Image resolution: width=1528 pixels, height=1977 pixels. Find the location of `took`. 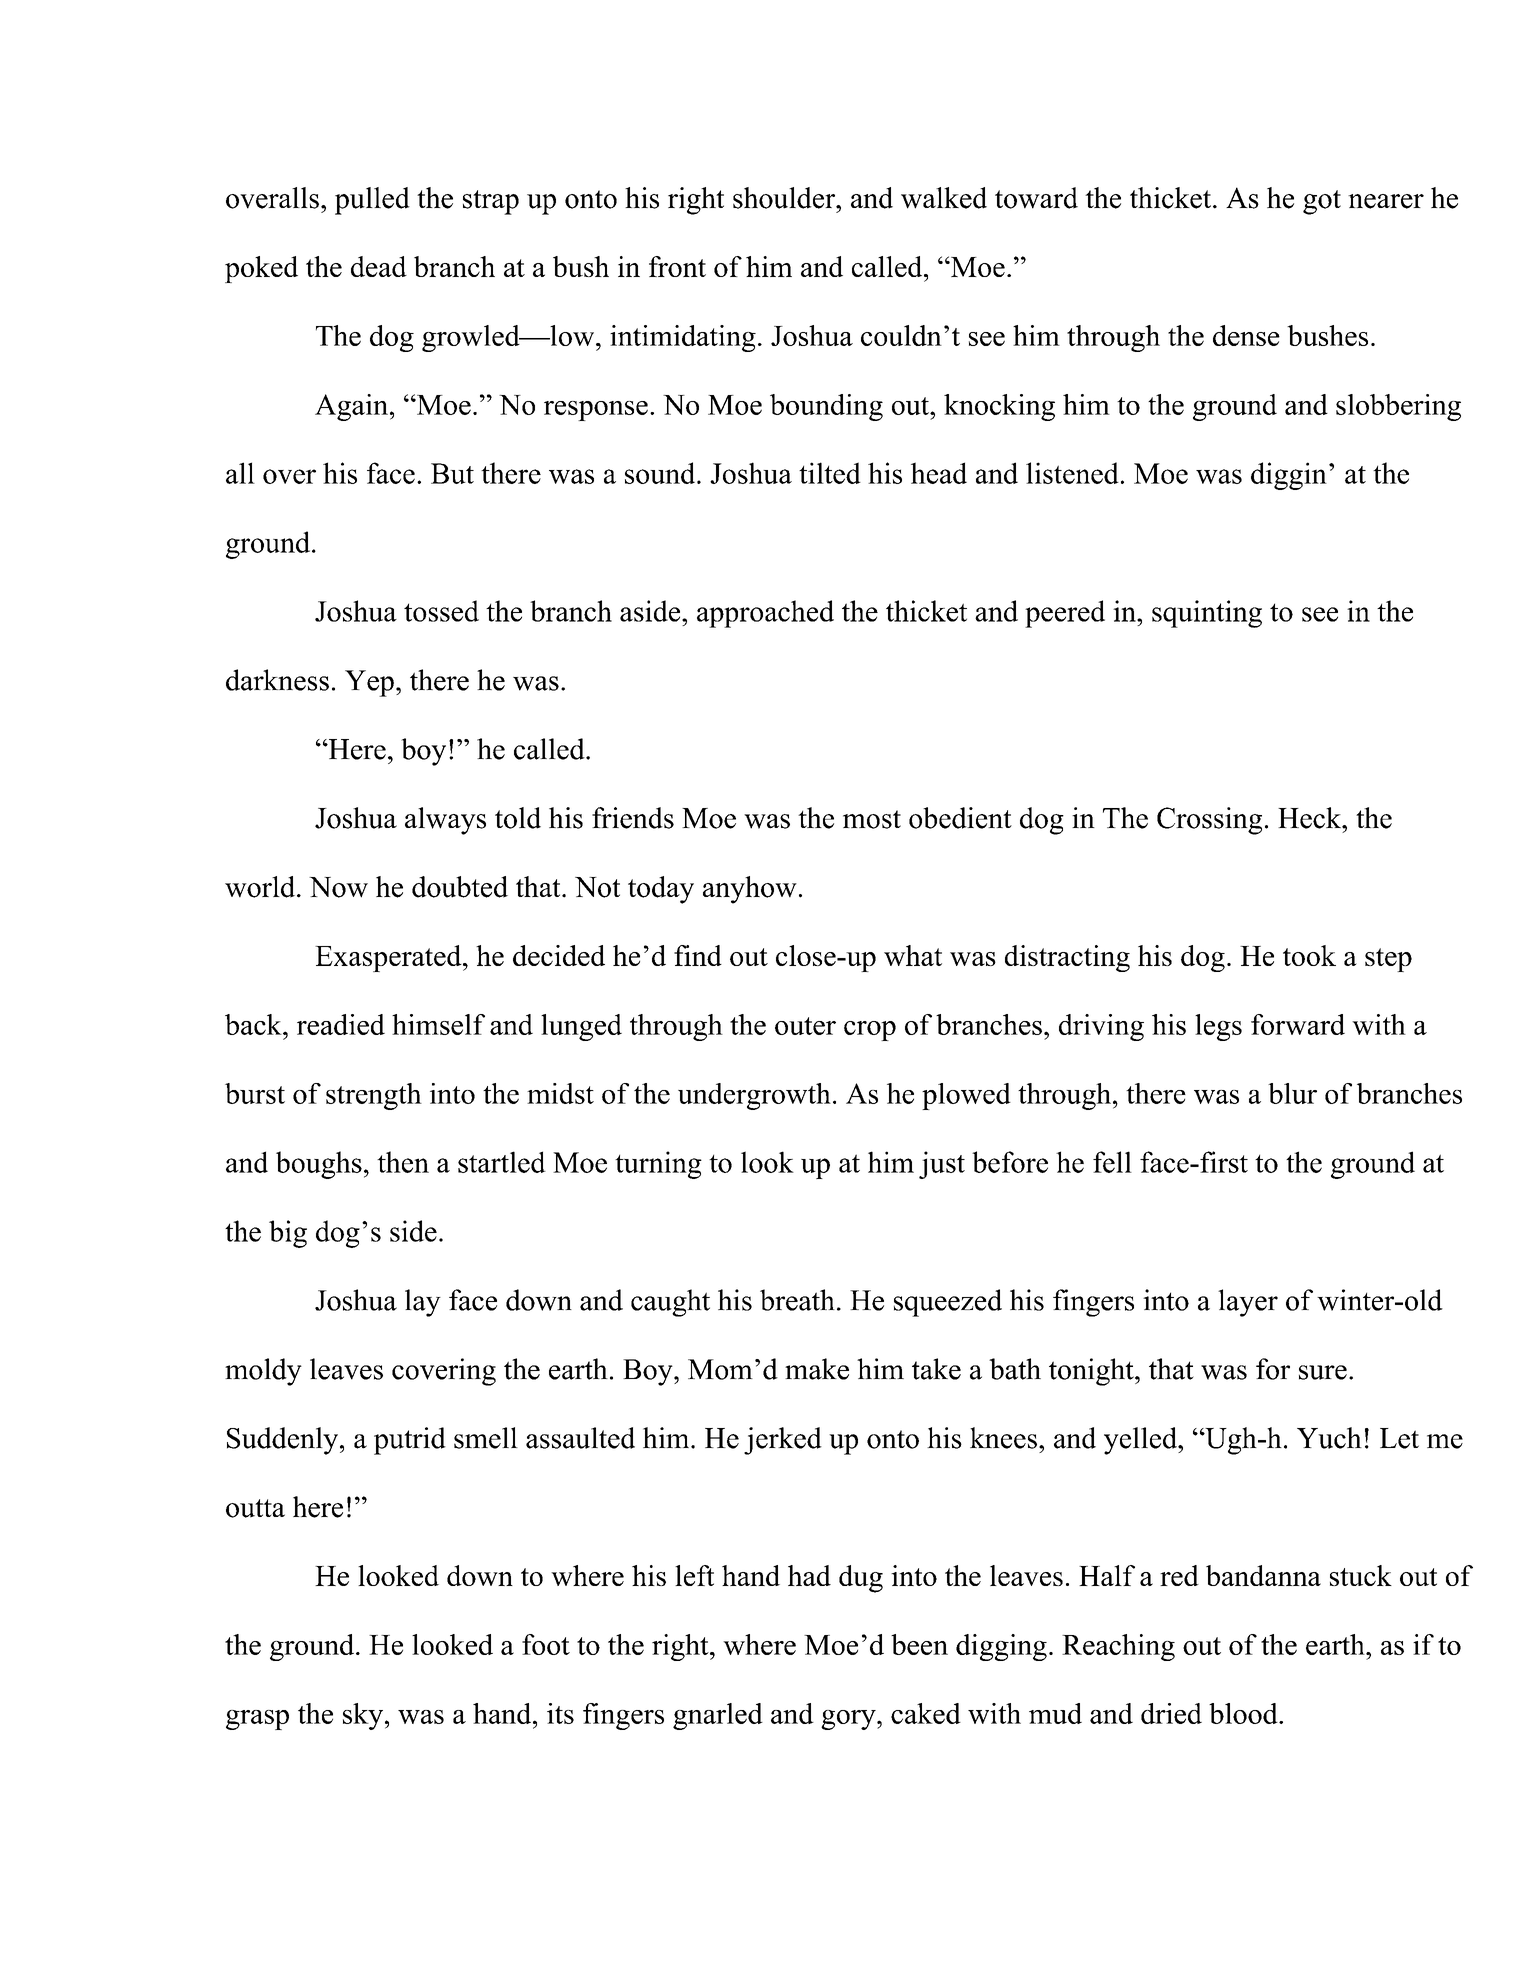

took is located at coordinates (1309, 955).
